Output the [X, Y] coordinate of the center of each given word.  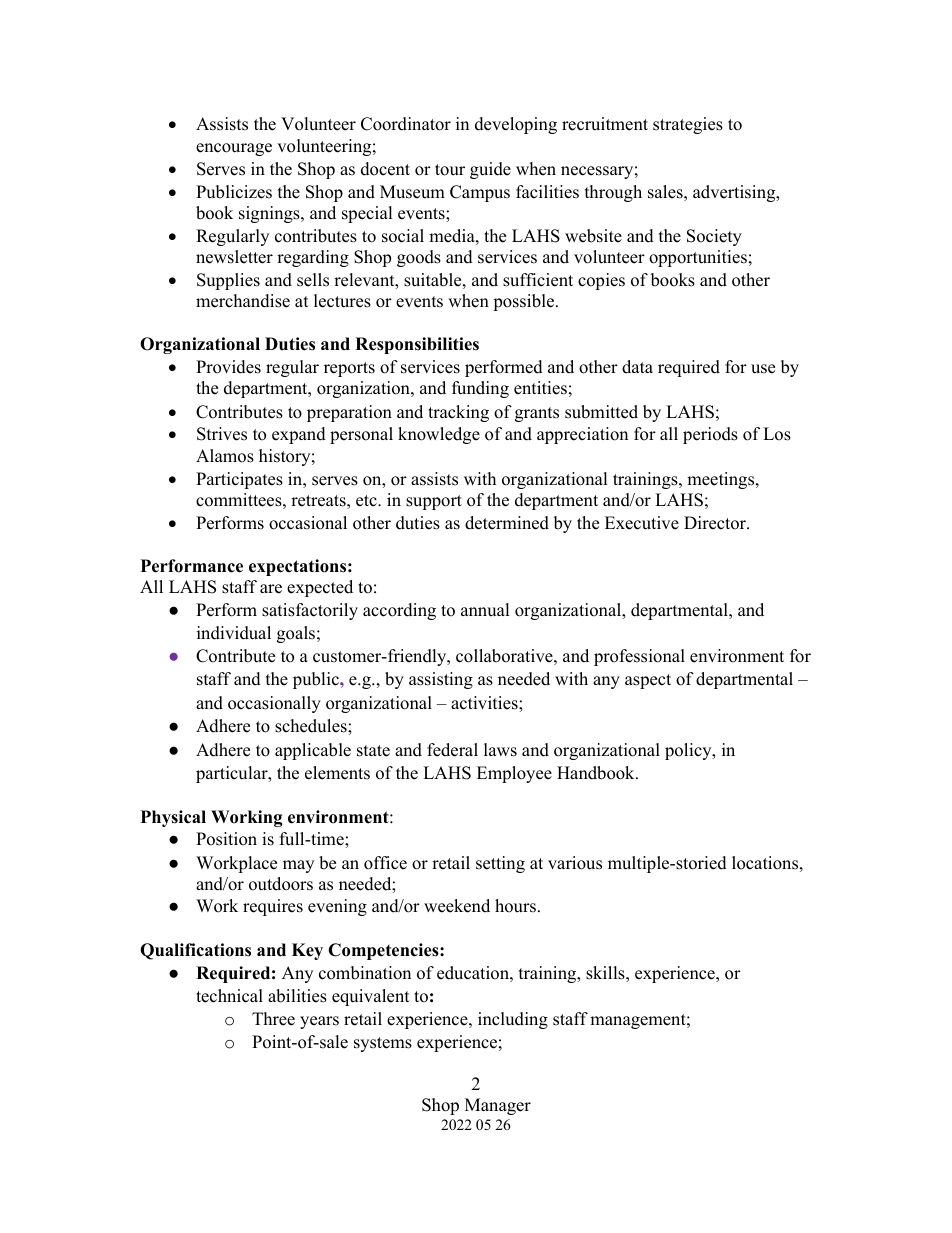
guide [490, 170]
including [513, 1020]
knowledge [439, 435]
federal [452, 750]
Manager [498, 1106]
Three [273, 1019]
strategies [688, 125]
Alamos [225, 456]
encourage [234, 149]
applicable [313, 751]
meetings [722, 480]
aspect [648, 681]
